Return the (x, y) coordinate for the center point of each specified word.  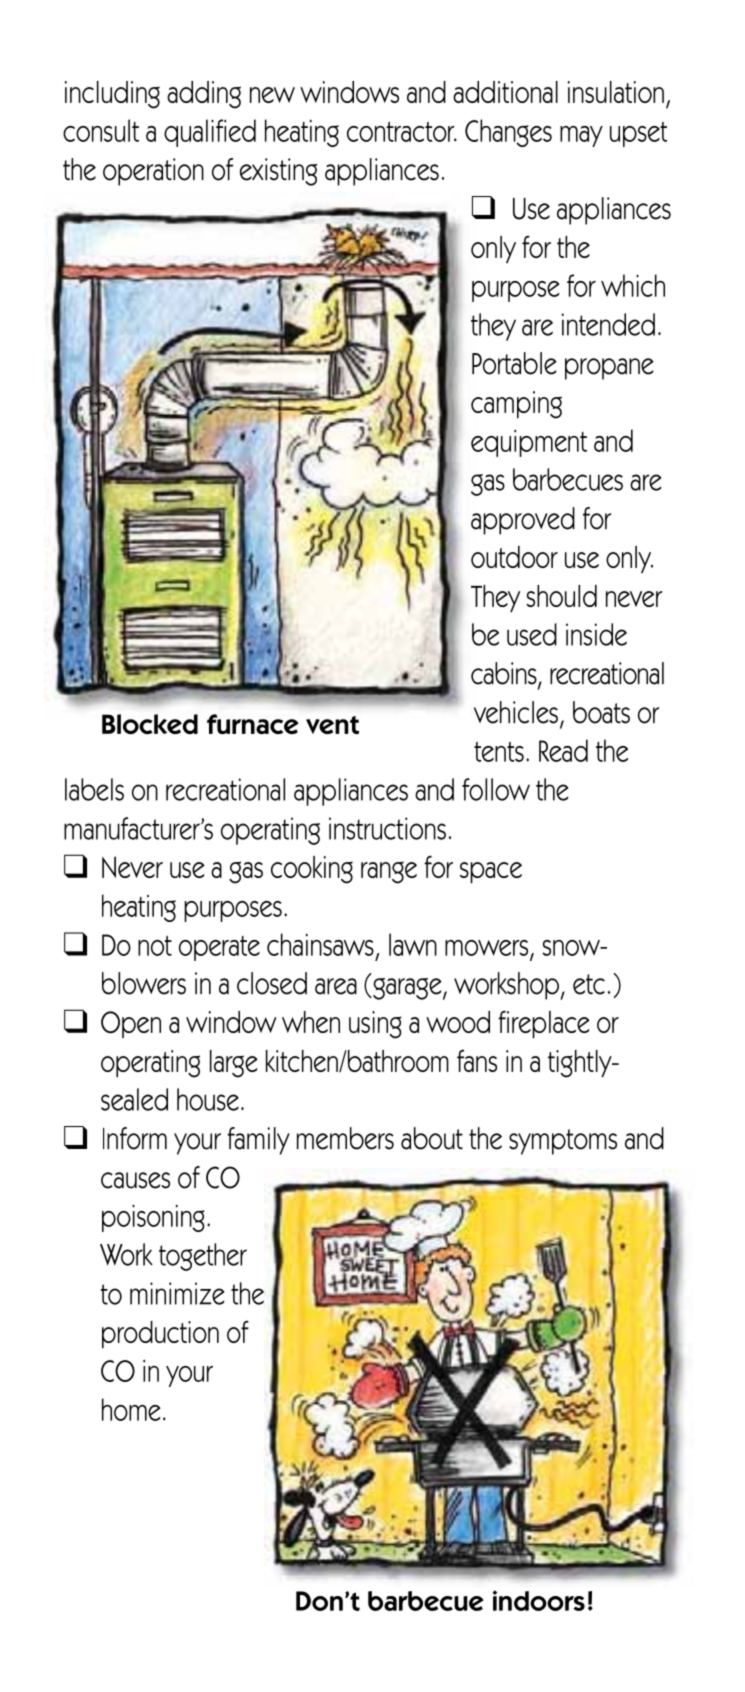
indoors (538, 1600)
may (581, 136)
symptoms (563, 1142)
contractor (402, 131)
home (131, 1409)
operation (153, 172)
